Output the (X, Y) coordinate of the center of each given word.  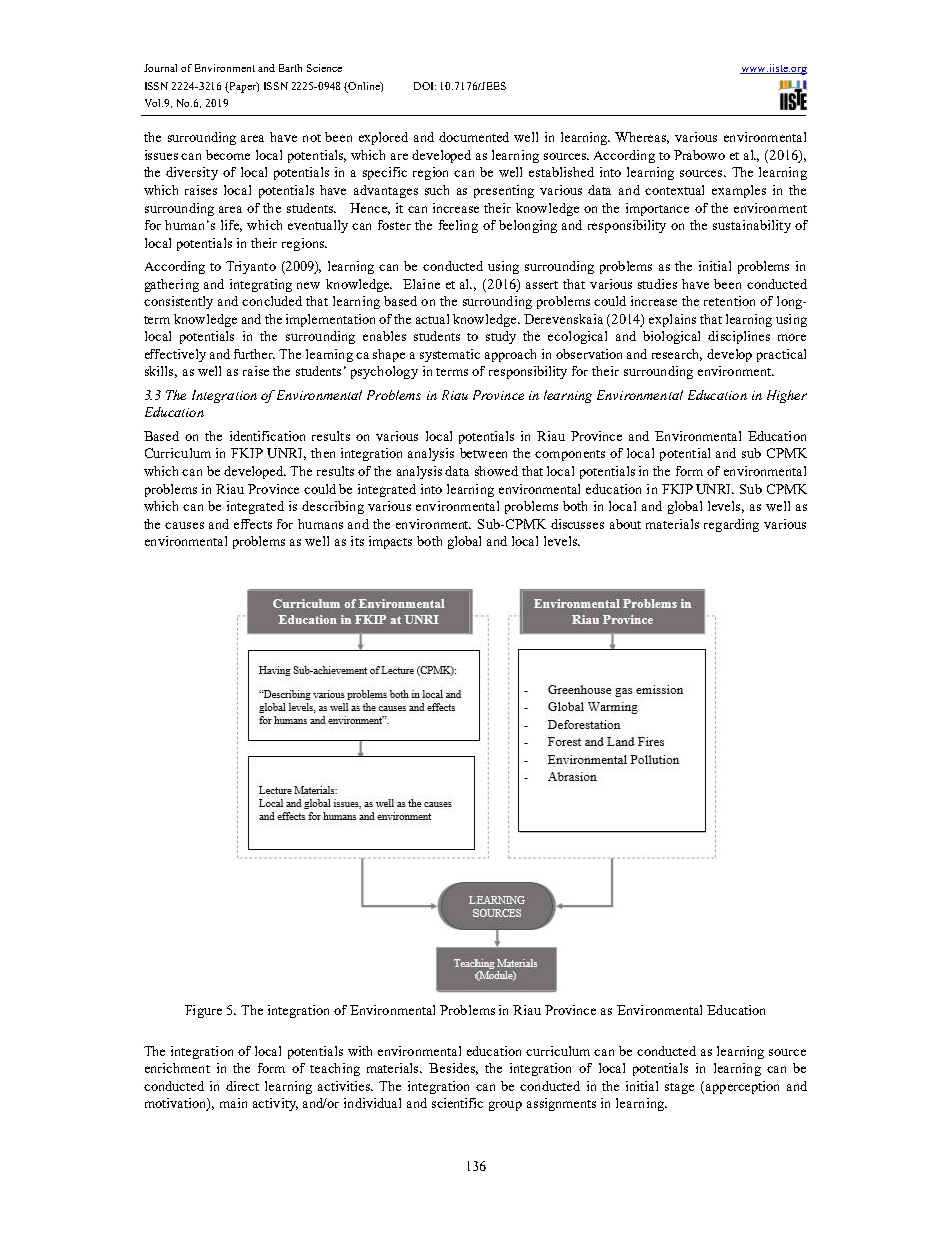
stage (679, 1088)
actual (432, 319)
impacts (390, 542)
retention (729, 301)
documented (474, 137)
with (360, 1051)
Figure (203, 1011)
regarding (731, 525)
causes (184, 525)
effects (253, 524)
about (625, 524)
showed (496, 471)
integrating (261, 285)
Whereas (642, 138)
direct (242, 1086)
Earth (290, 68)
